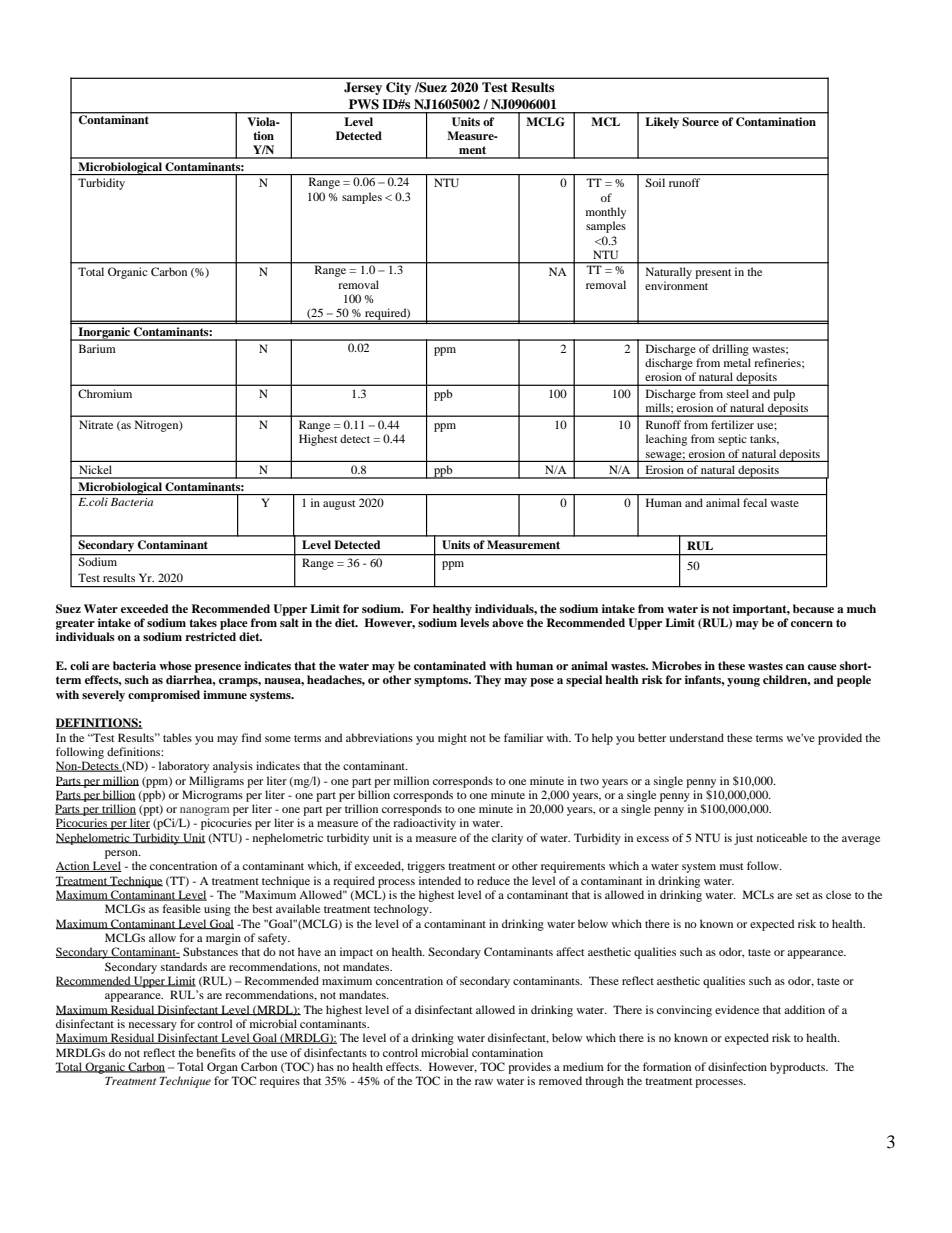 Image resolution: width=952 pixels, height=1233 pixels. Describe the element at coordinates (812, 624) in the document. I see `concern` at that location.
